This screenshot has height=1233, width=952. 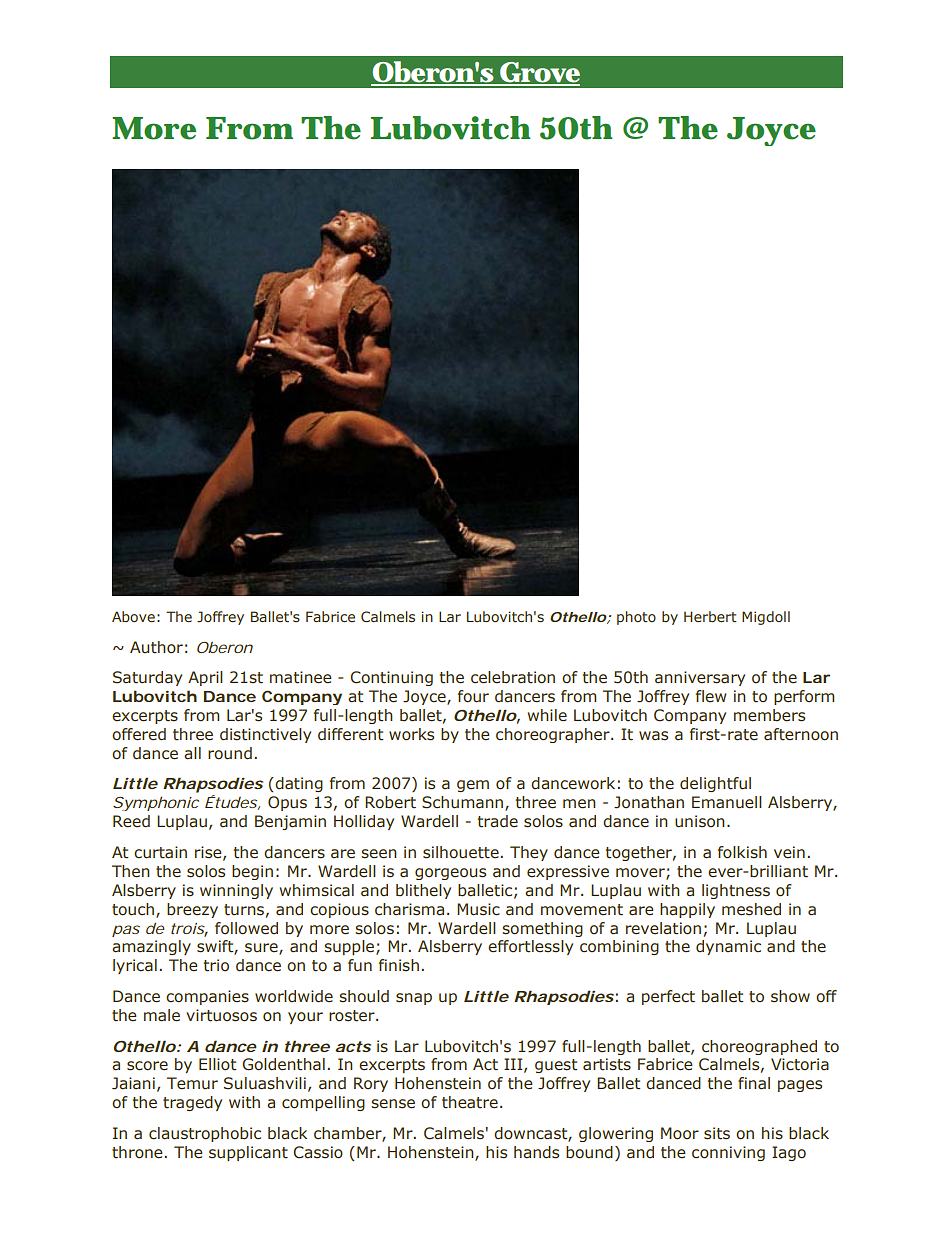 I want to click on photo, so click(x=636, y=618).
